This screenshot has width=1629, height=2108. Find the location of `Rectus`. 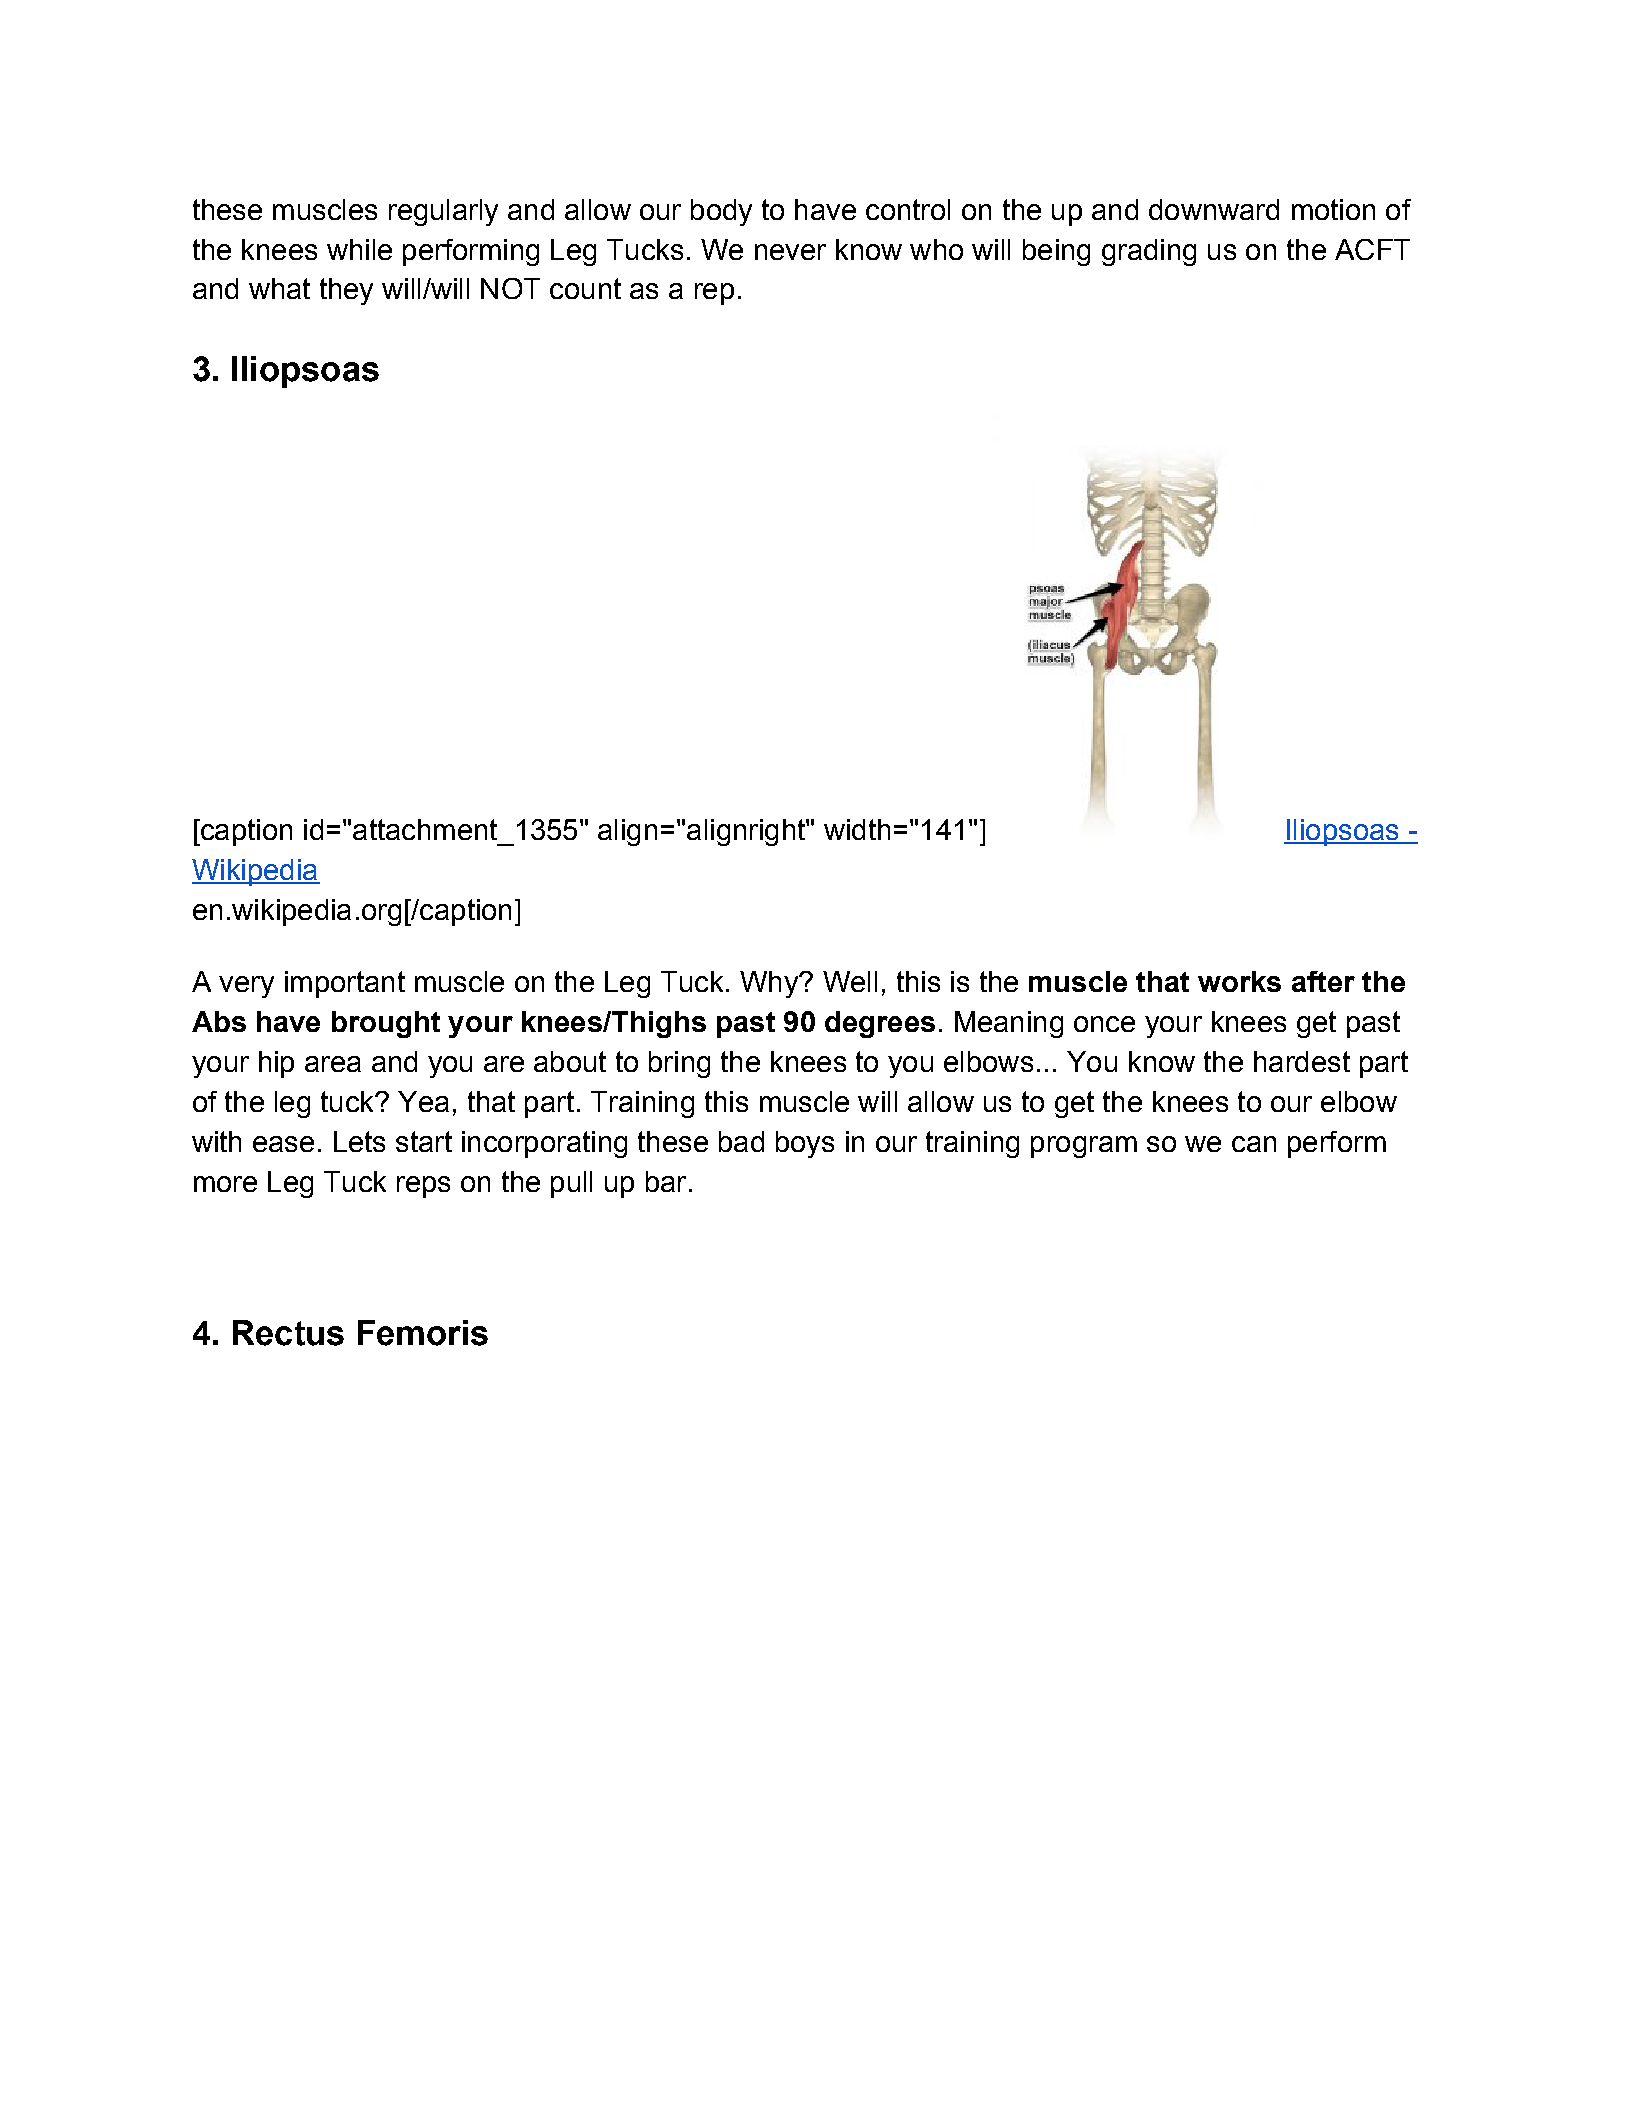

Rectus is located at coordinates (288, 1333).
